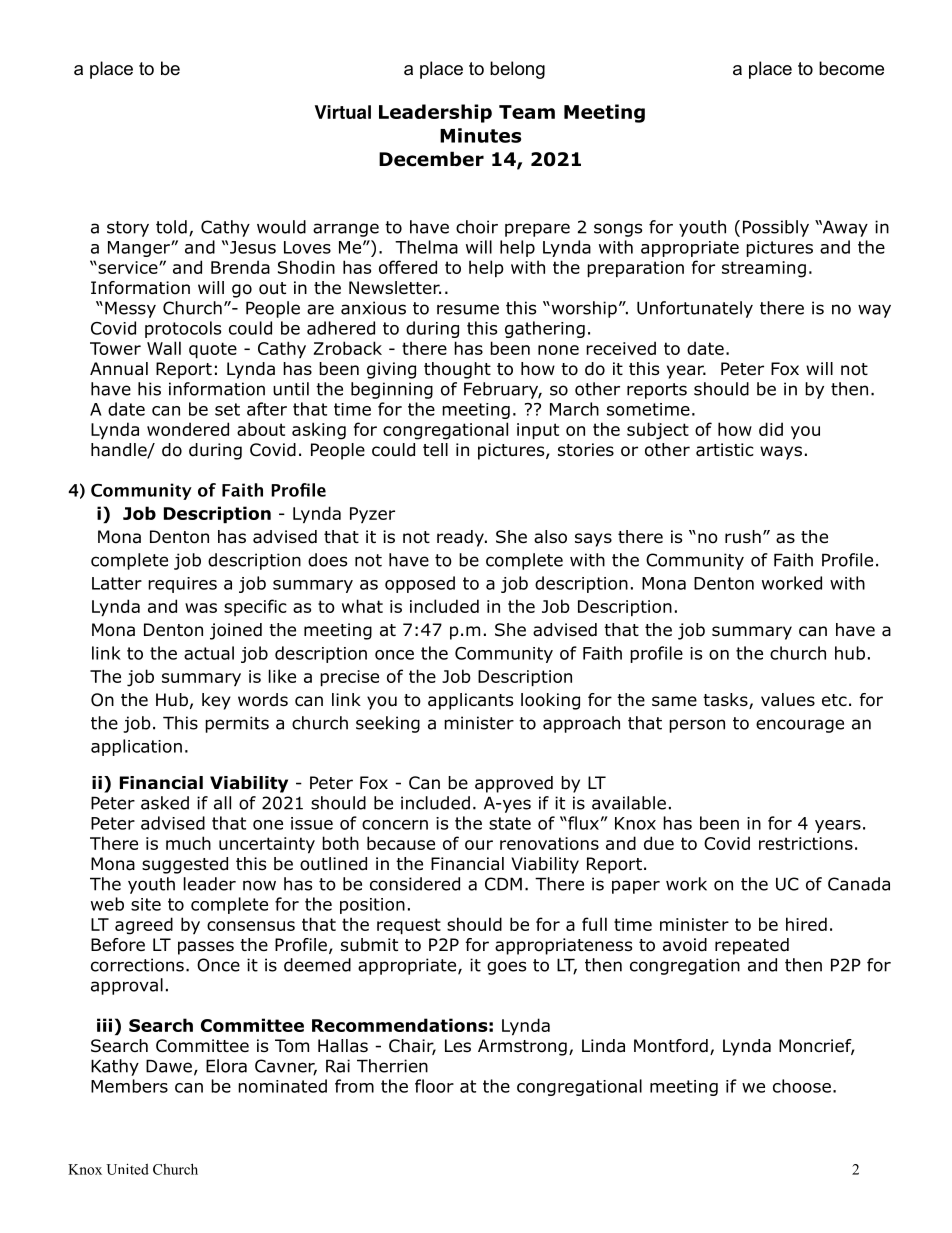 The height and width of the document is (1233, 952). Describe the element at coordinates (776, 228) in the document. I see `Possibly` at that location.
